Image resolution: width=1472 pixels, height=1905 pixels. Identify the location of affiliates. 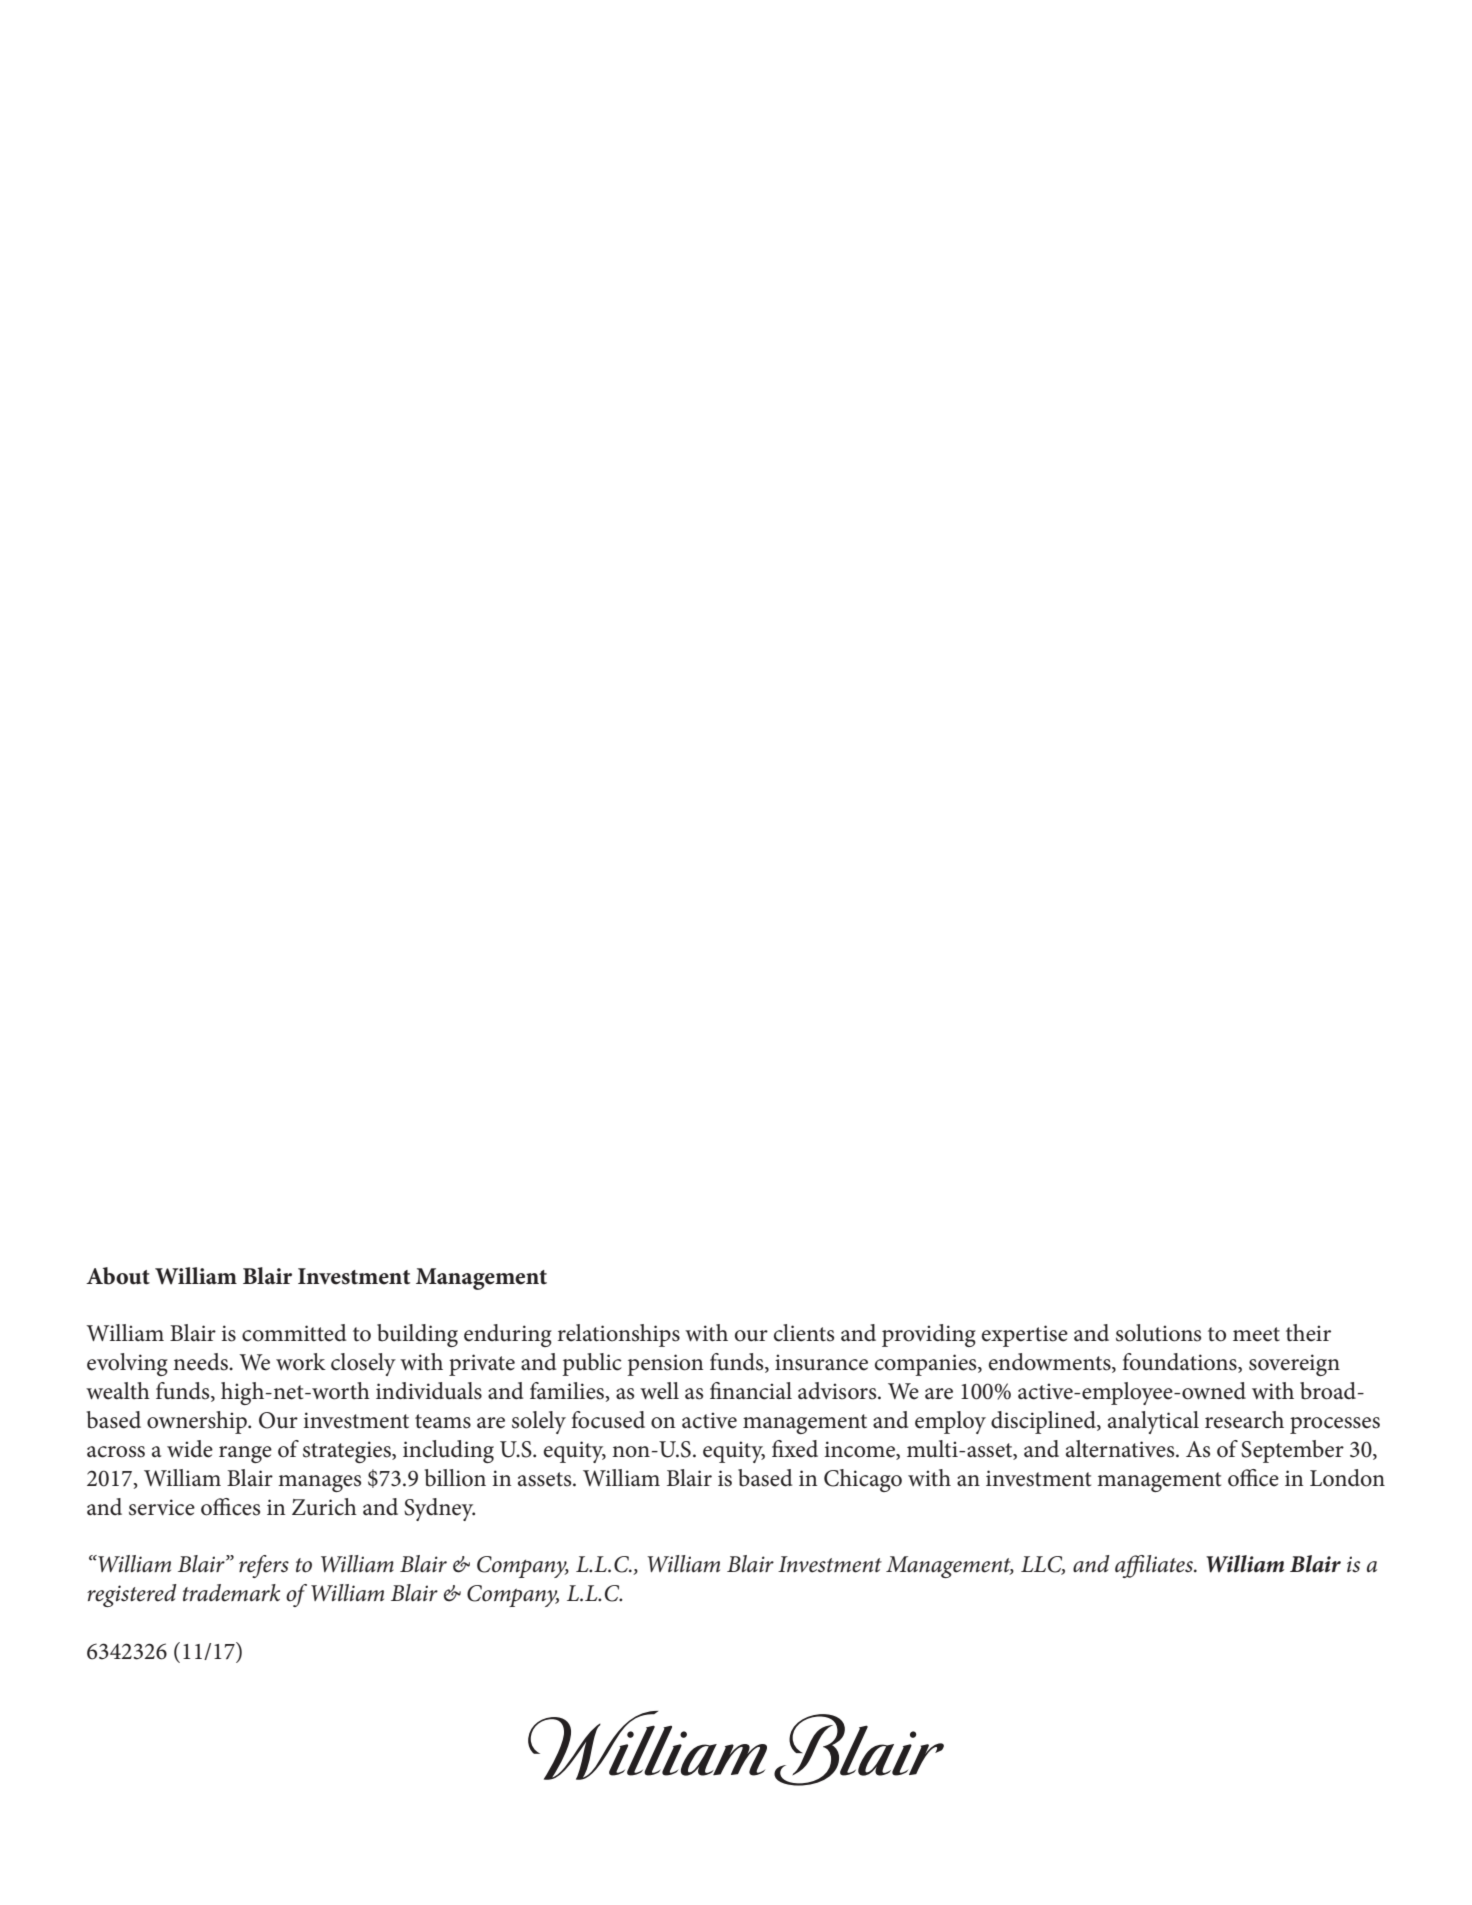
(1155, 1566).
